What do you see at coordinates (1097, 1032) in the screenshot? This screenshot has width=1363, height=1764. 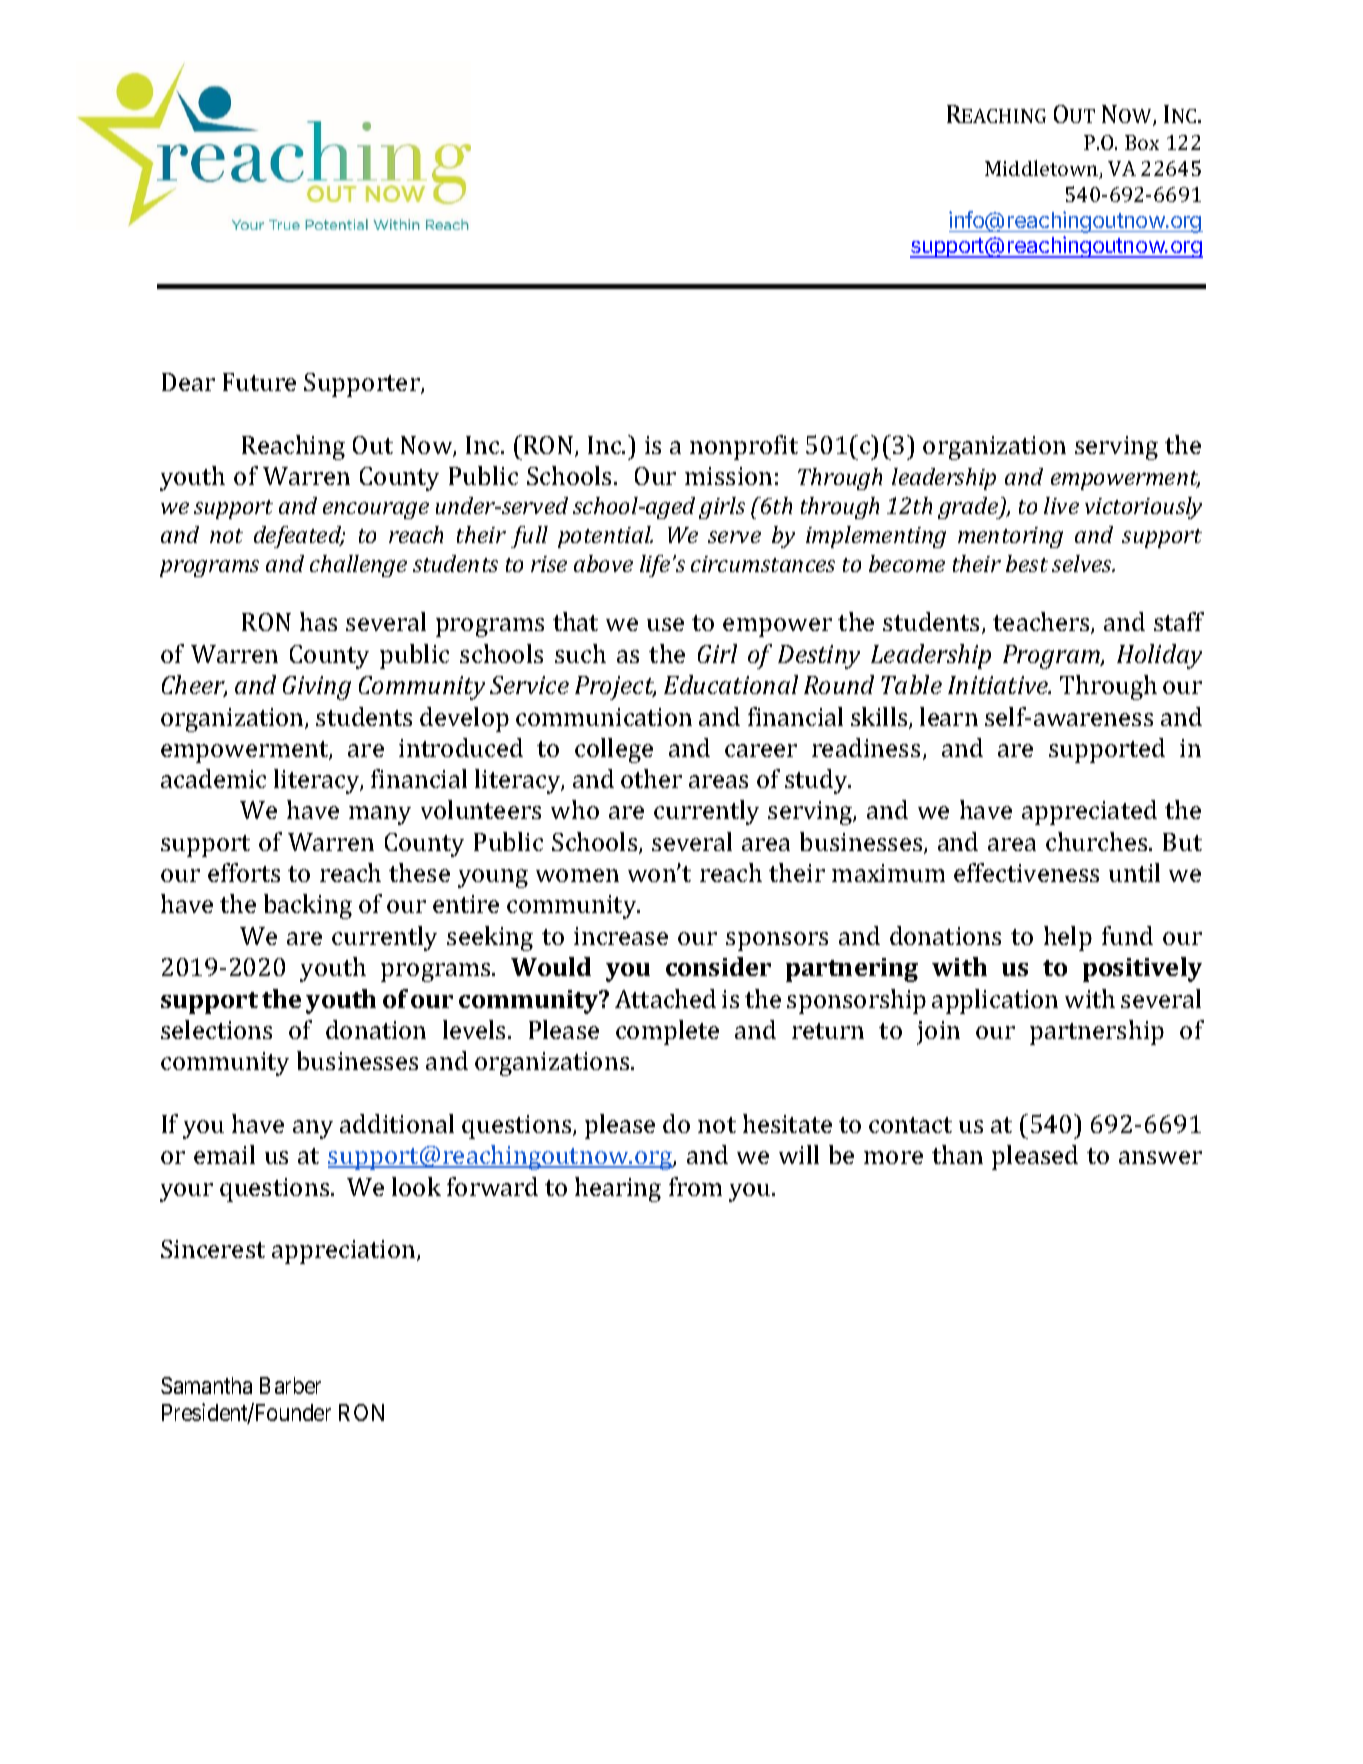 I see `partnership` at bounding box center [1097, 1032].
